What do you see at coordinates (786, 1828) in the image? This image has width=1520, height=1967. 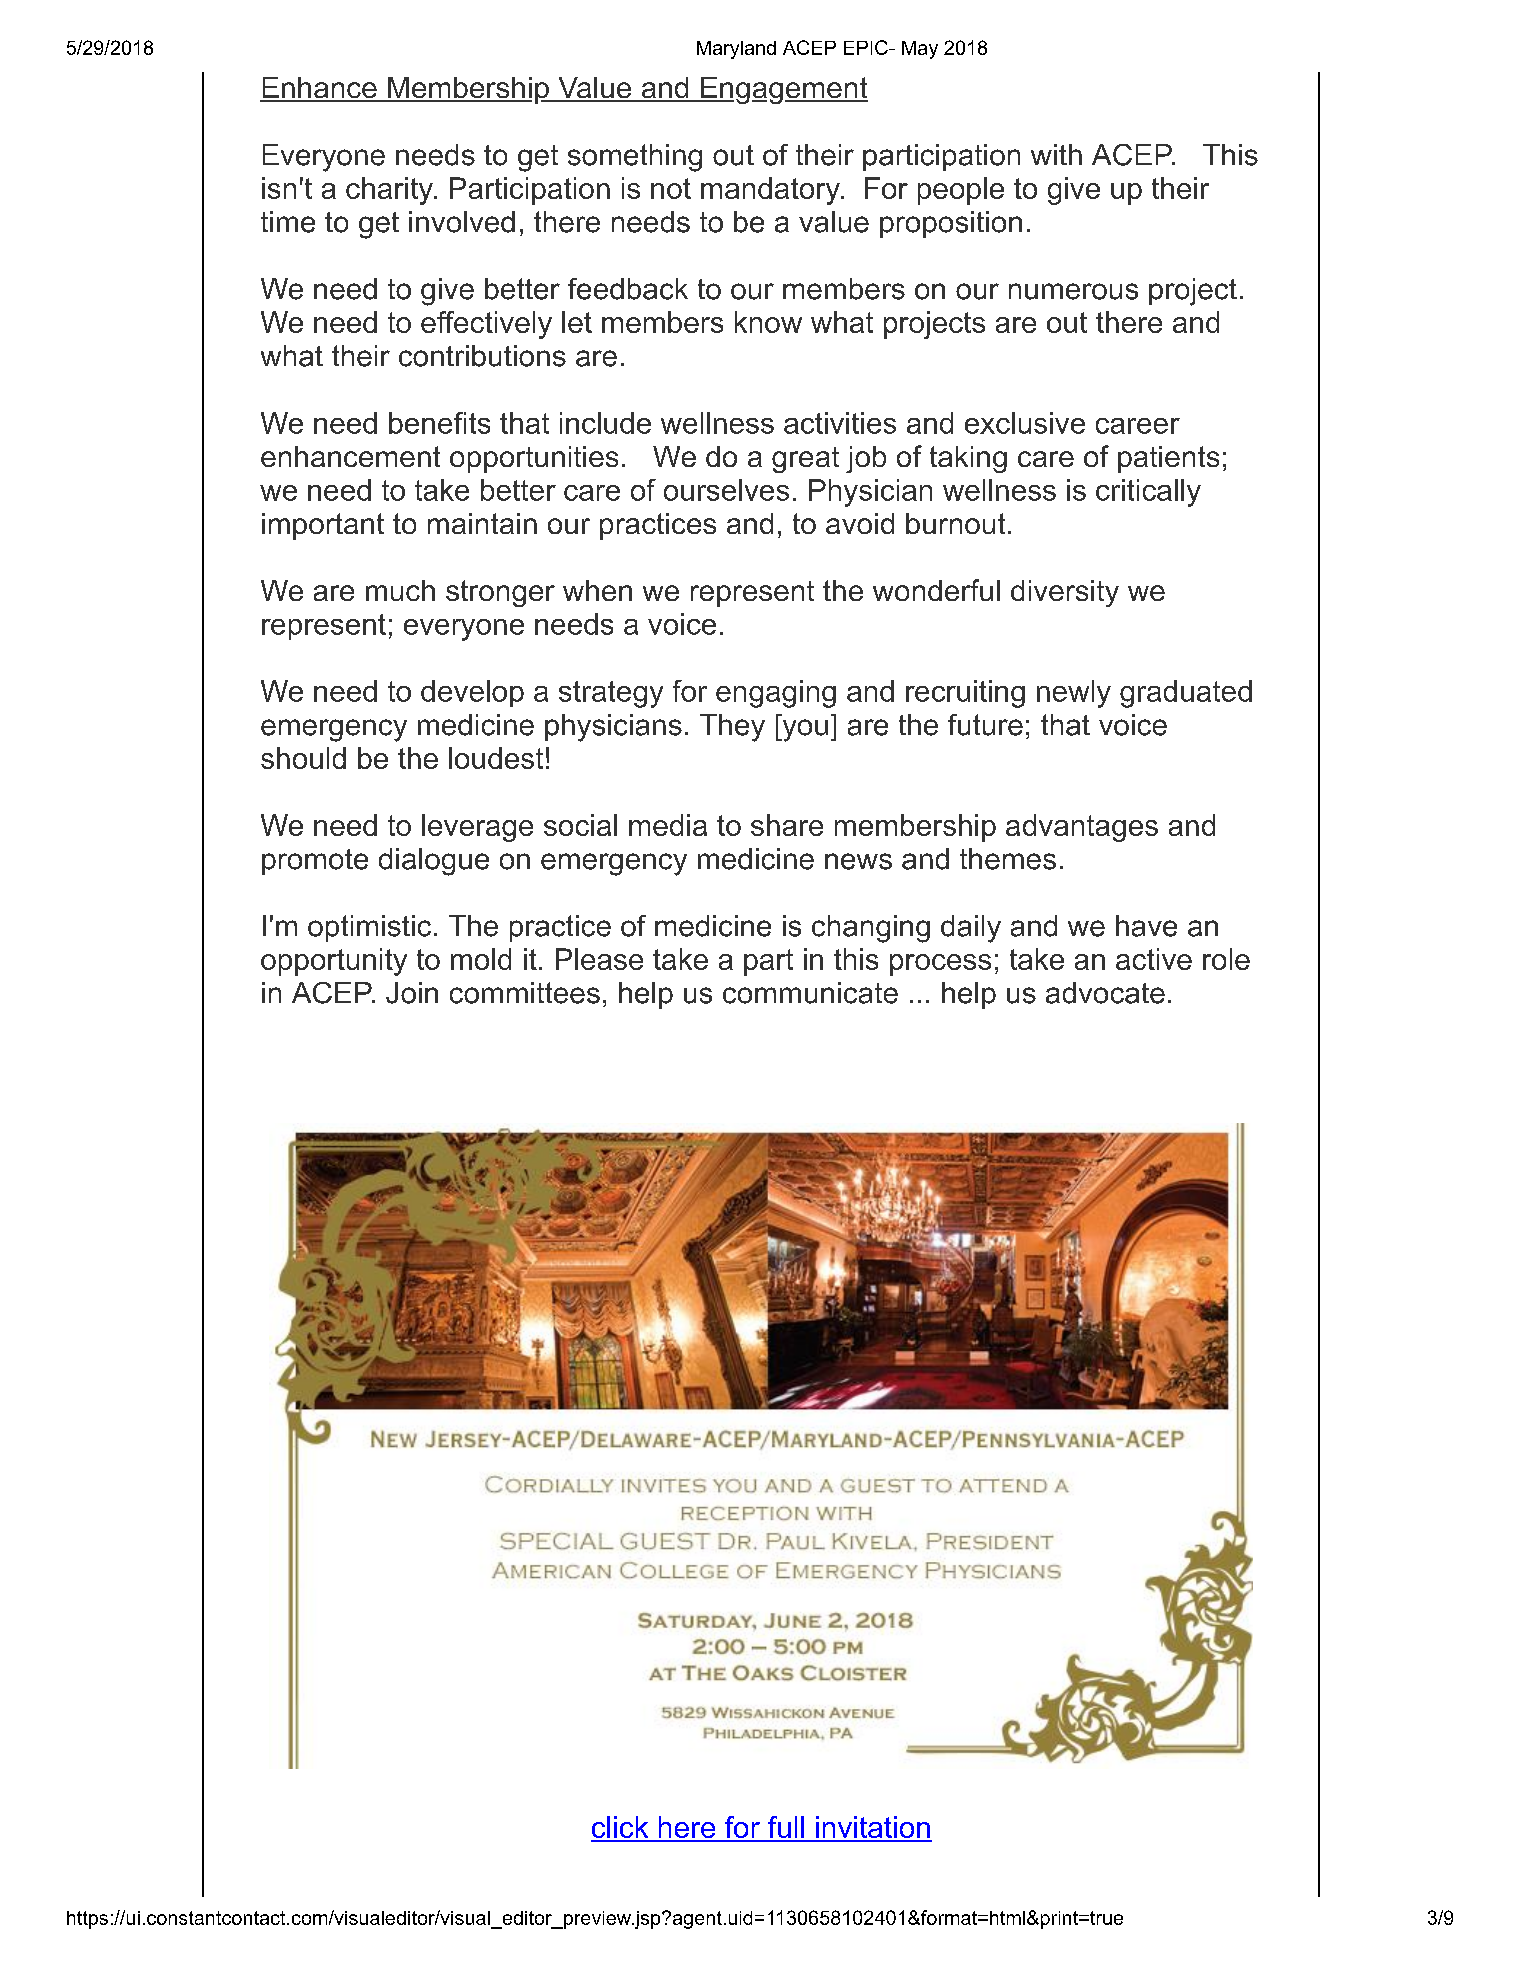 I see `full` at bounding box center [786, 1828].
